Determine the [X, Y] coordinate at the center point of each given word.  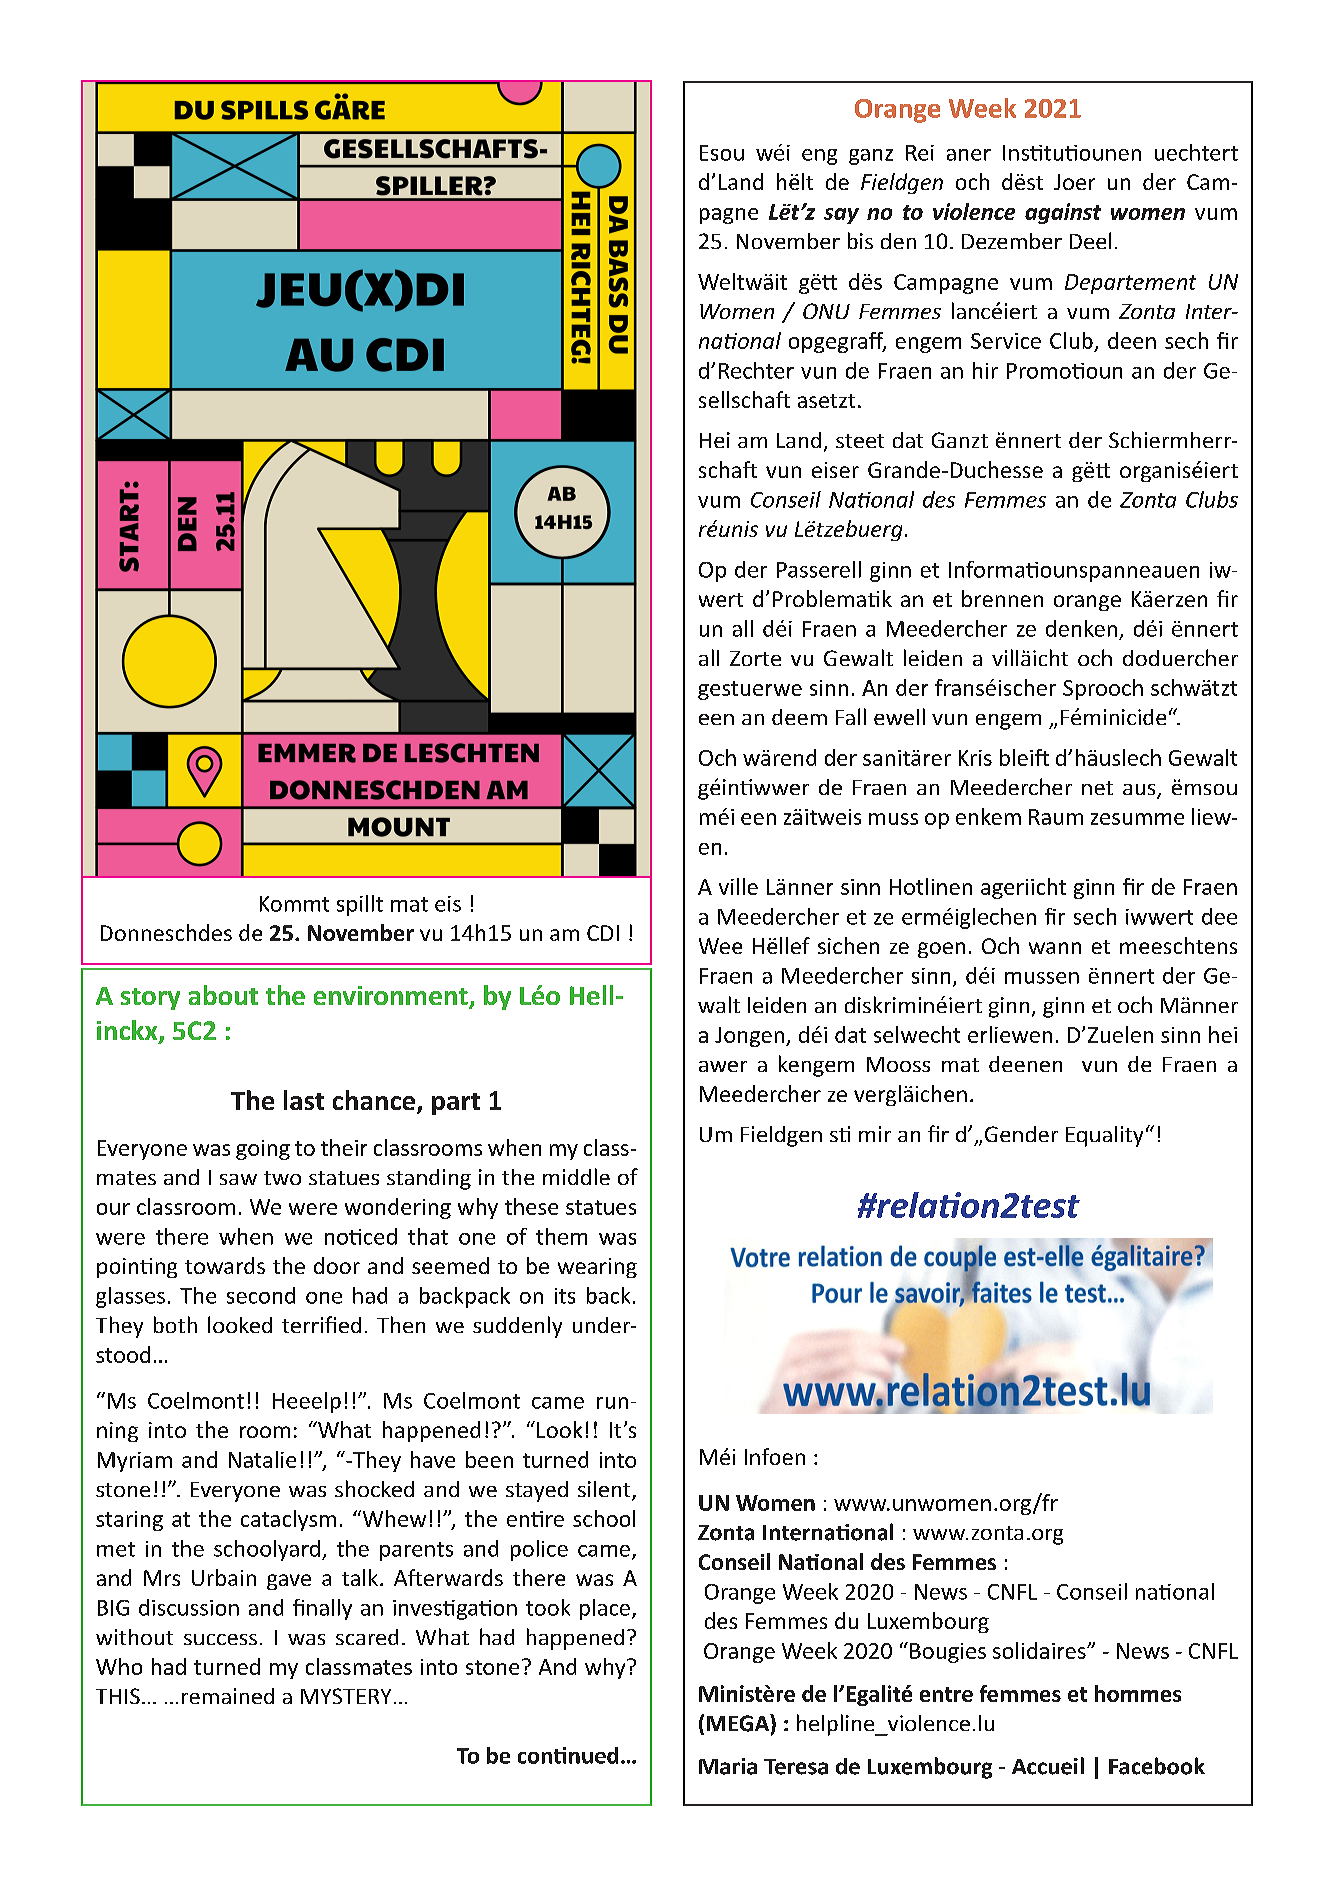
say [841, 216]
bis [860, 240]
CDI [603, 933]
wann [1055, 948]
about [223, 995]
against [1063, 213]
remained [228, 1696]
